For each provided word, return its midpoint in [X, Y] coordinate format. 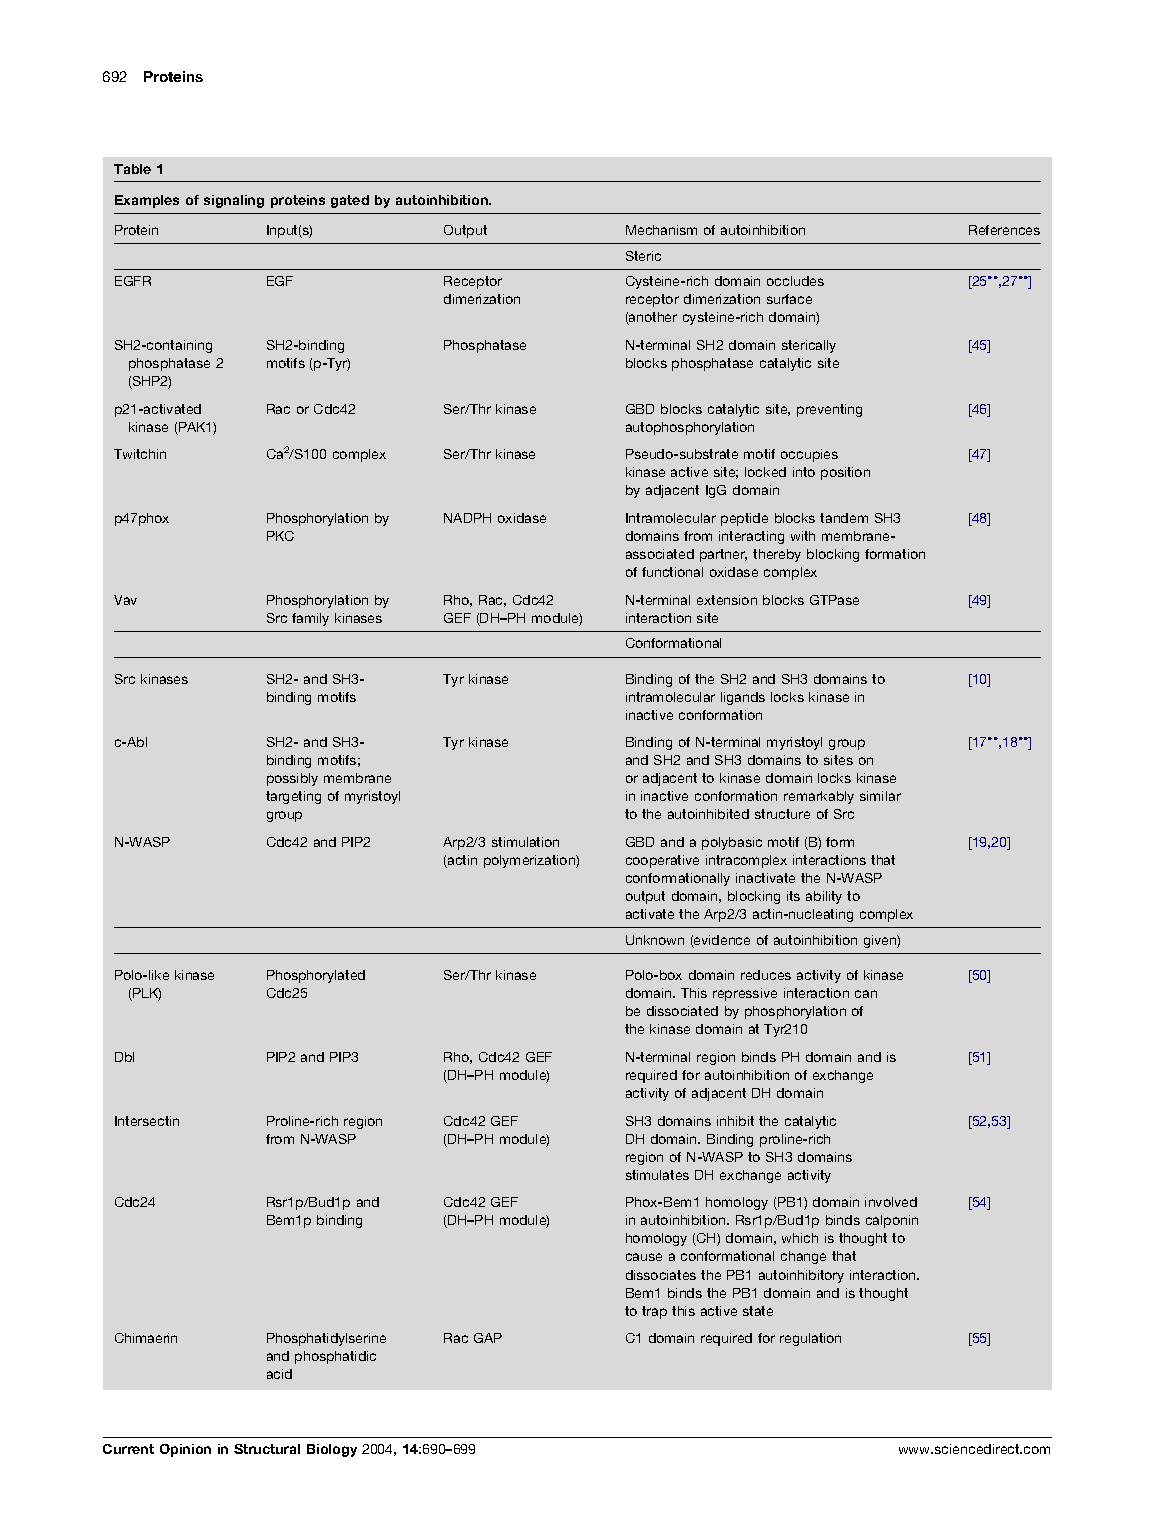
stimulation [525, 842]
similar [880, 796]
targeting [293, 797]
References [1004, 230]
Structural [267, 1449]
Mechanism [661, 230]
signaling [234, 201]
